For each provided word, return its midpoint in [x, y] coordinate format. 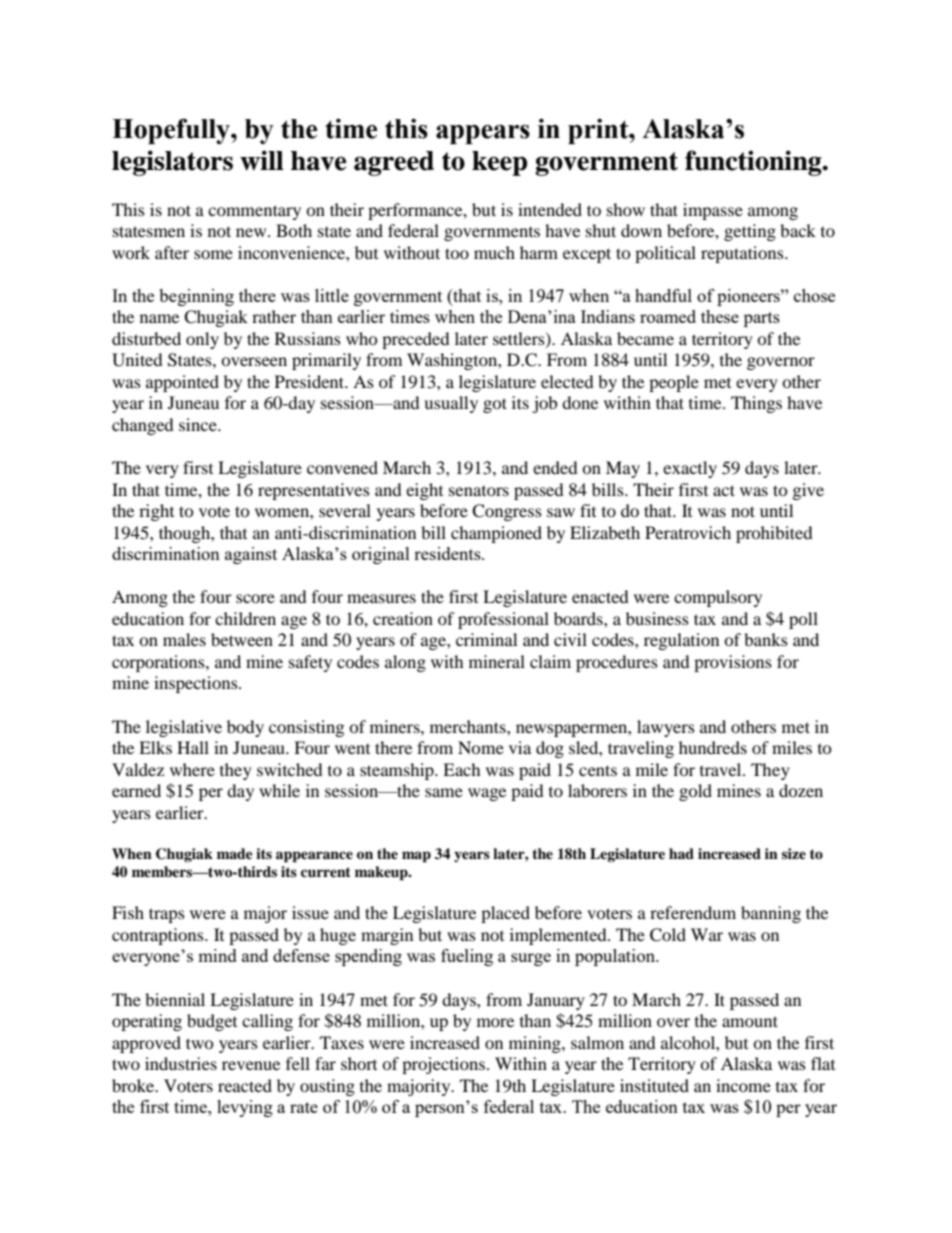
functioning [754, 163]
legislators [172, 163]
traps [167, 915]
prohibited [774, 534]
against [251, 555]
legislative [184, 728]
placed [505, 914]
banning [771, 914]
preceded [416, 340]
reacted [245, 1085]
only [202, 340]
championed [496, 534]
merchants [469, 726]
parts [762, 319]
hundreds [713, 747]
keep [499, 163]
